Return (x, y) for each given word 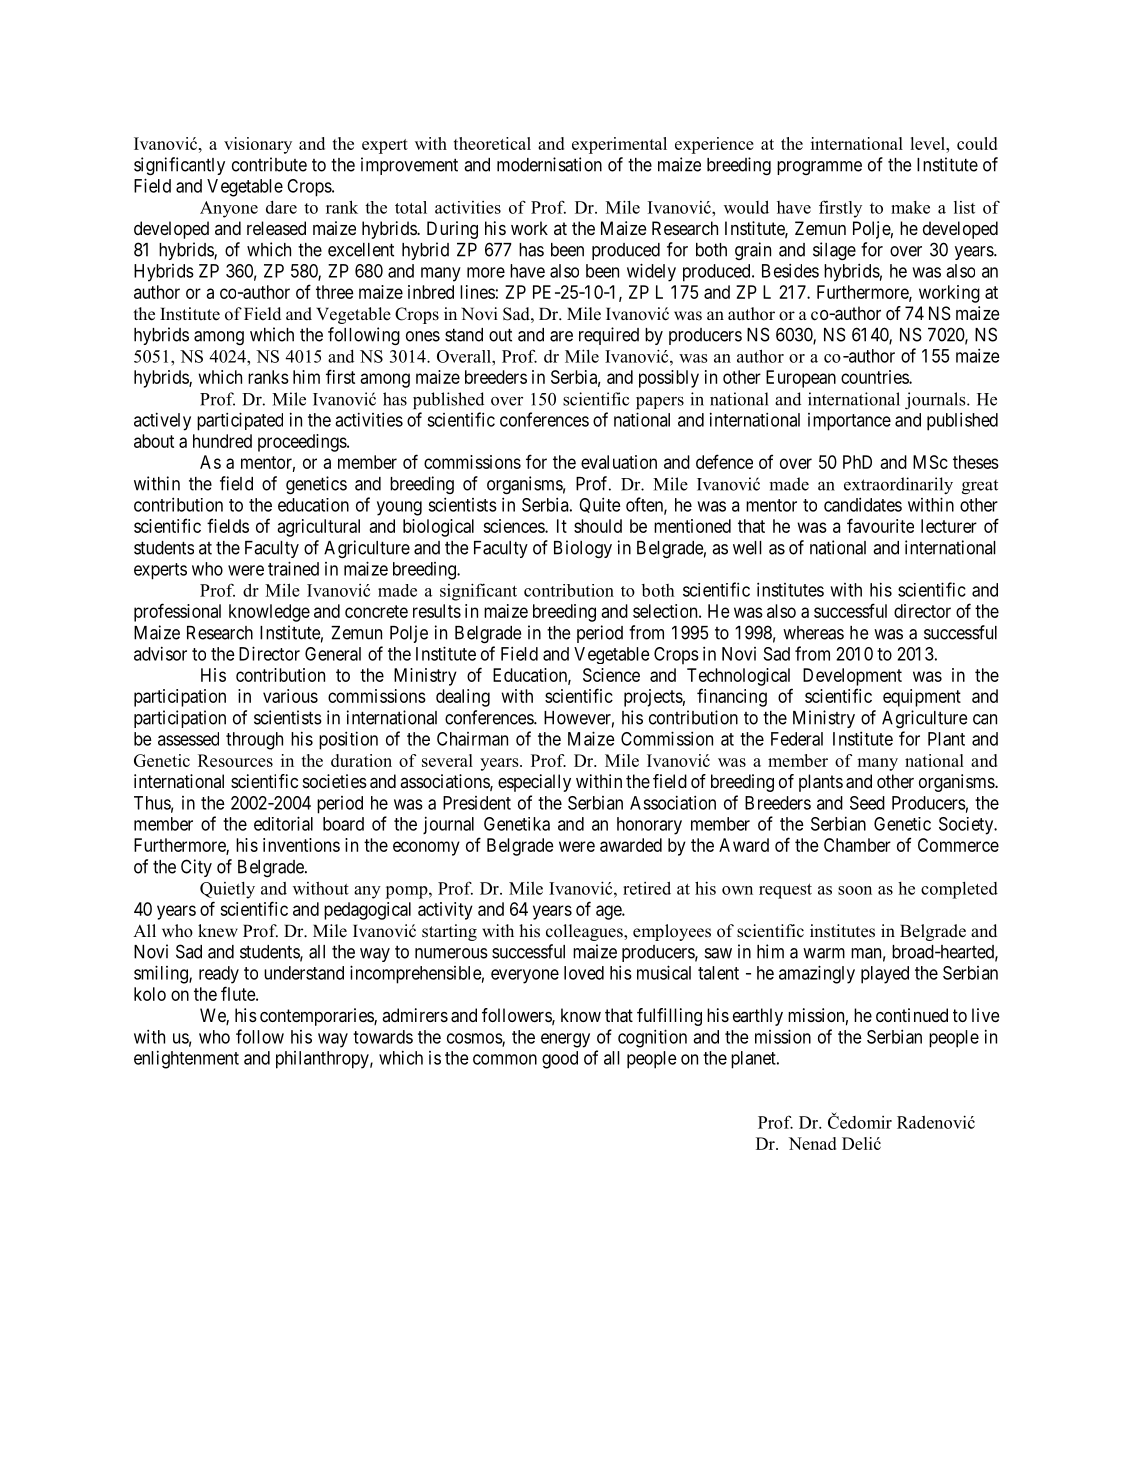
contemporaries (317, 1017)
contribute (269, 164)
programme (819, 168)
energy (565, 1040)
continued (912, 1015)
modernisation (549, 164)
